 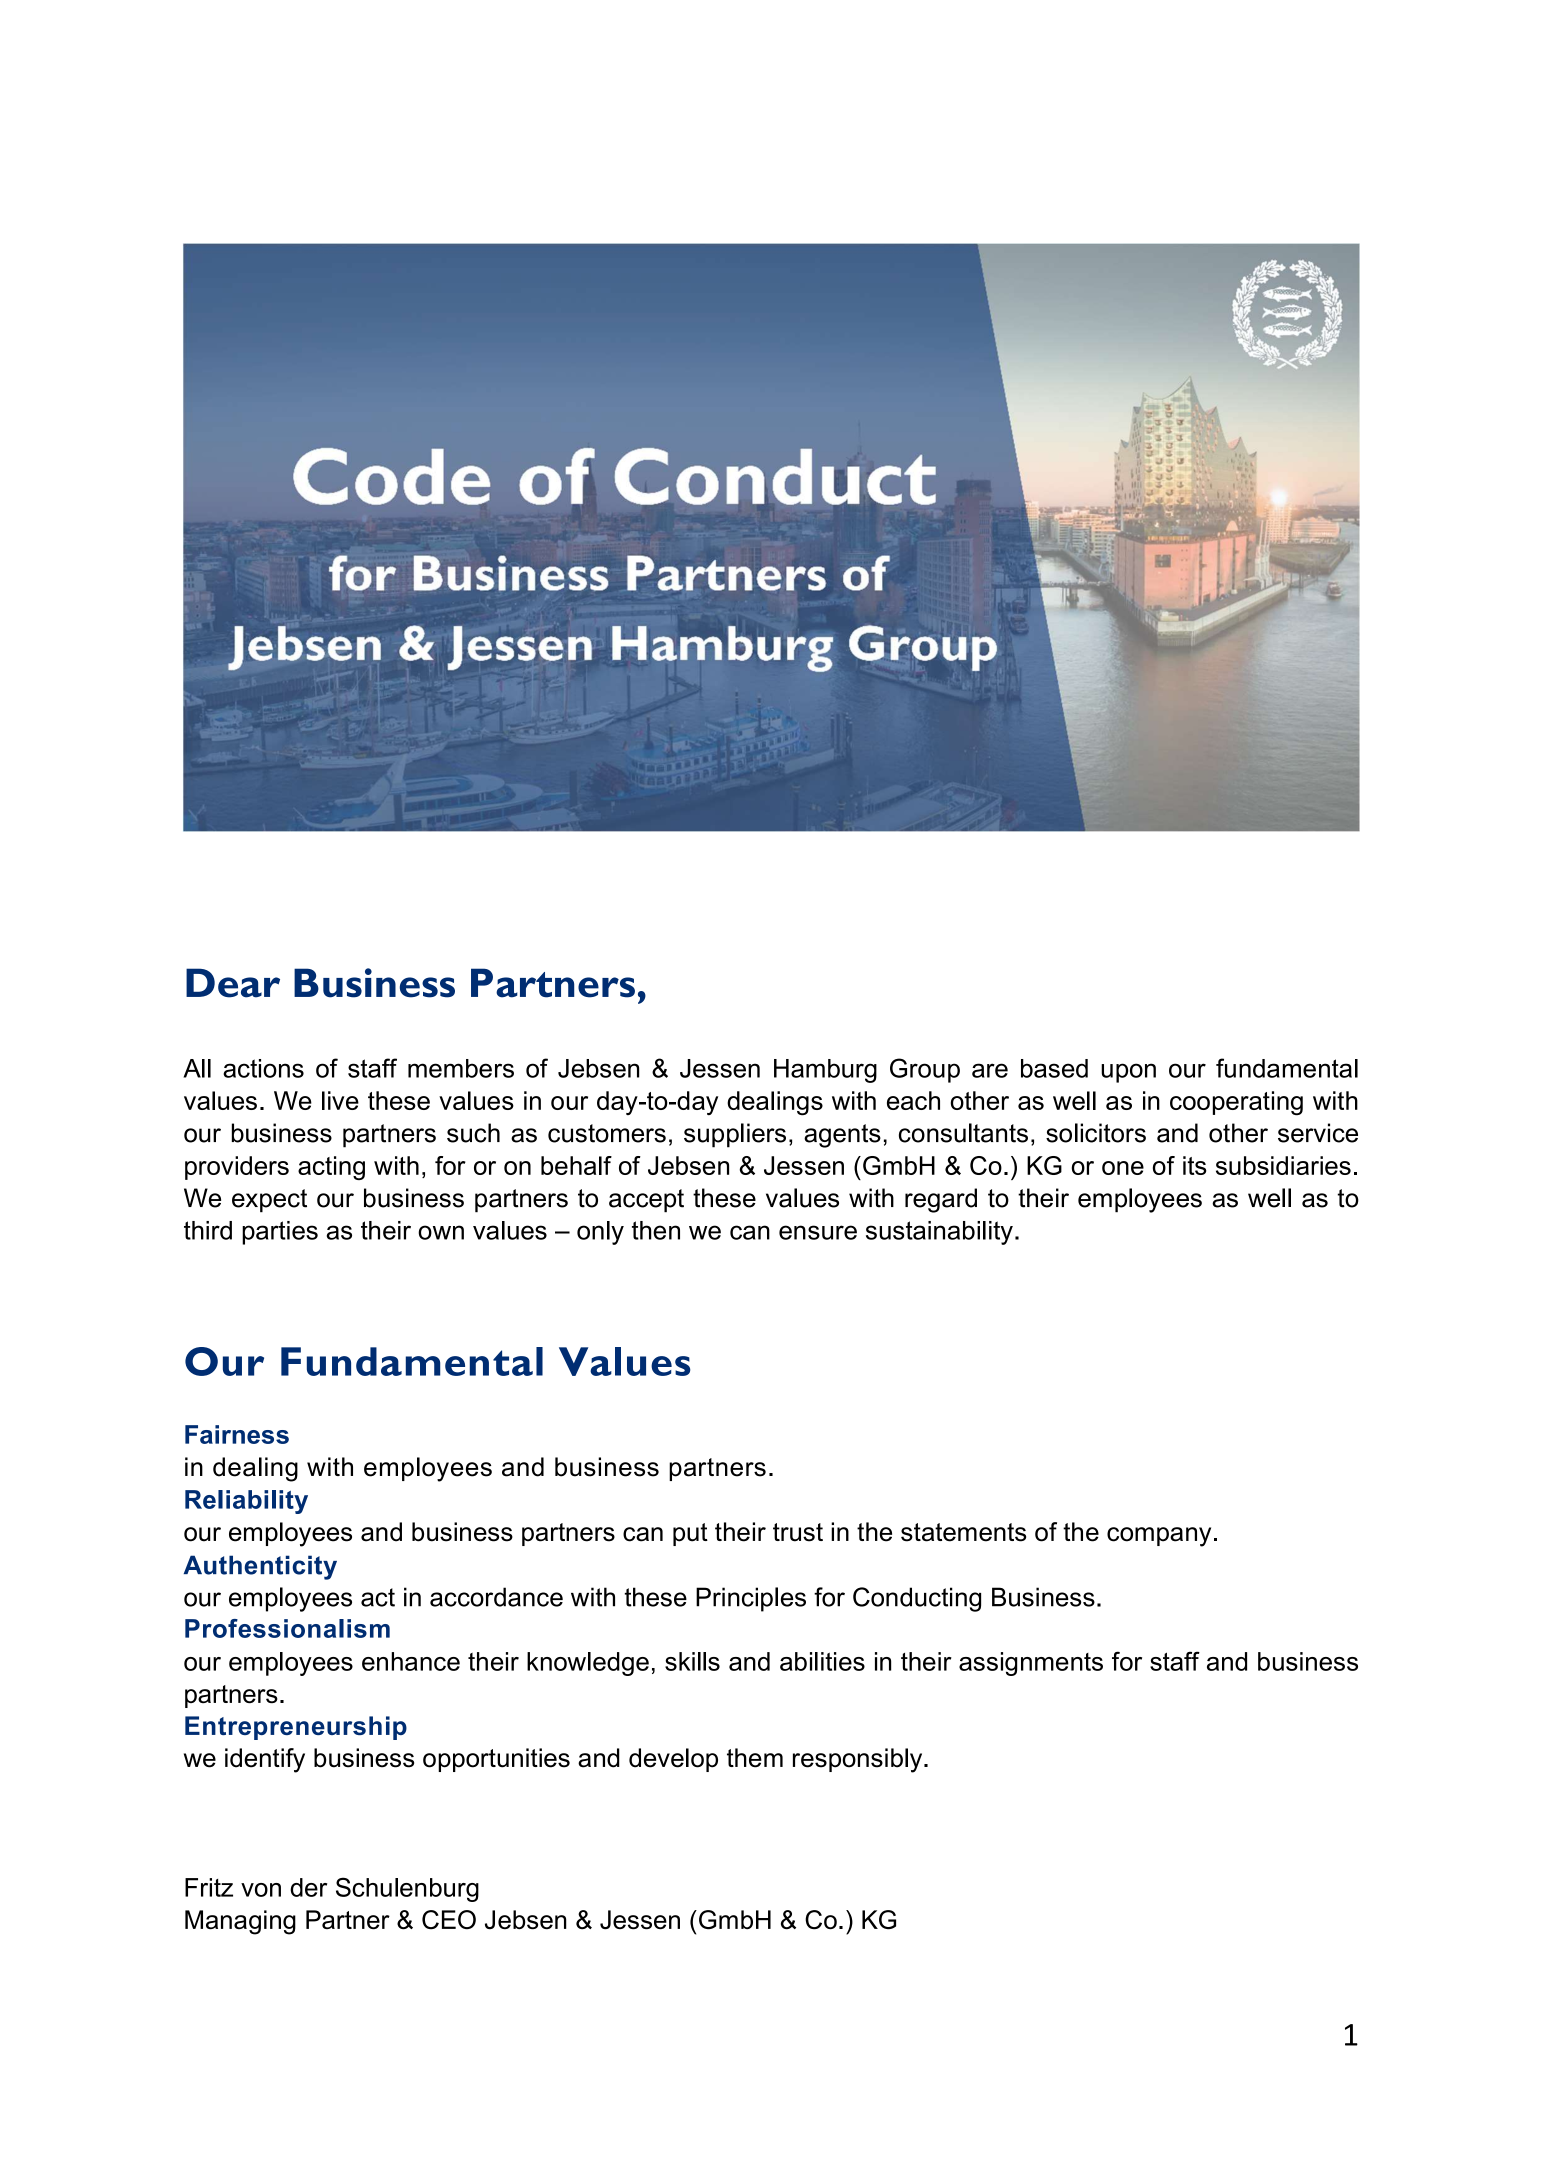 What do you see at coordinates (1128, 1073) in the document?
I see `upon` at bounding box center [1128, 1073].
